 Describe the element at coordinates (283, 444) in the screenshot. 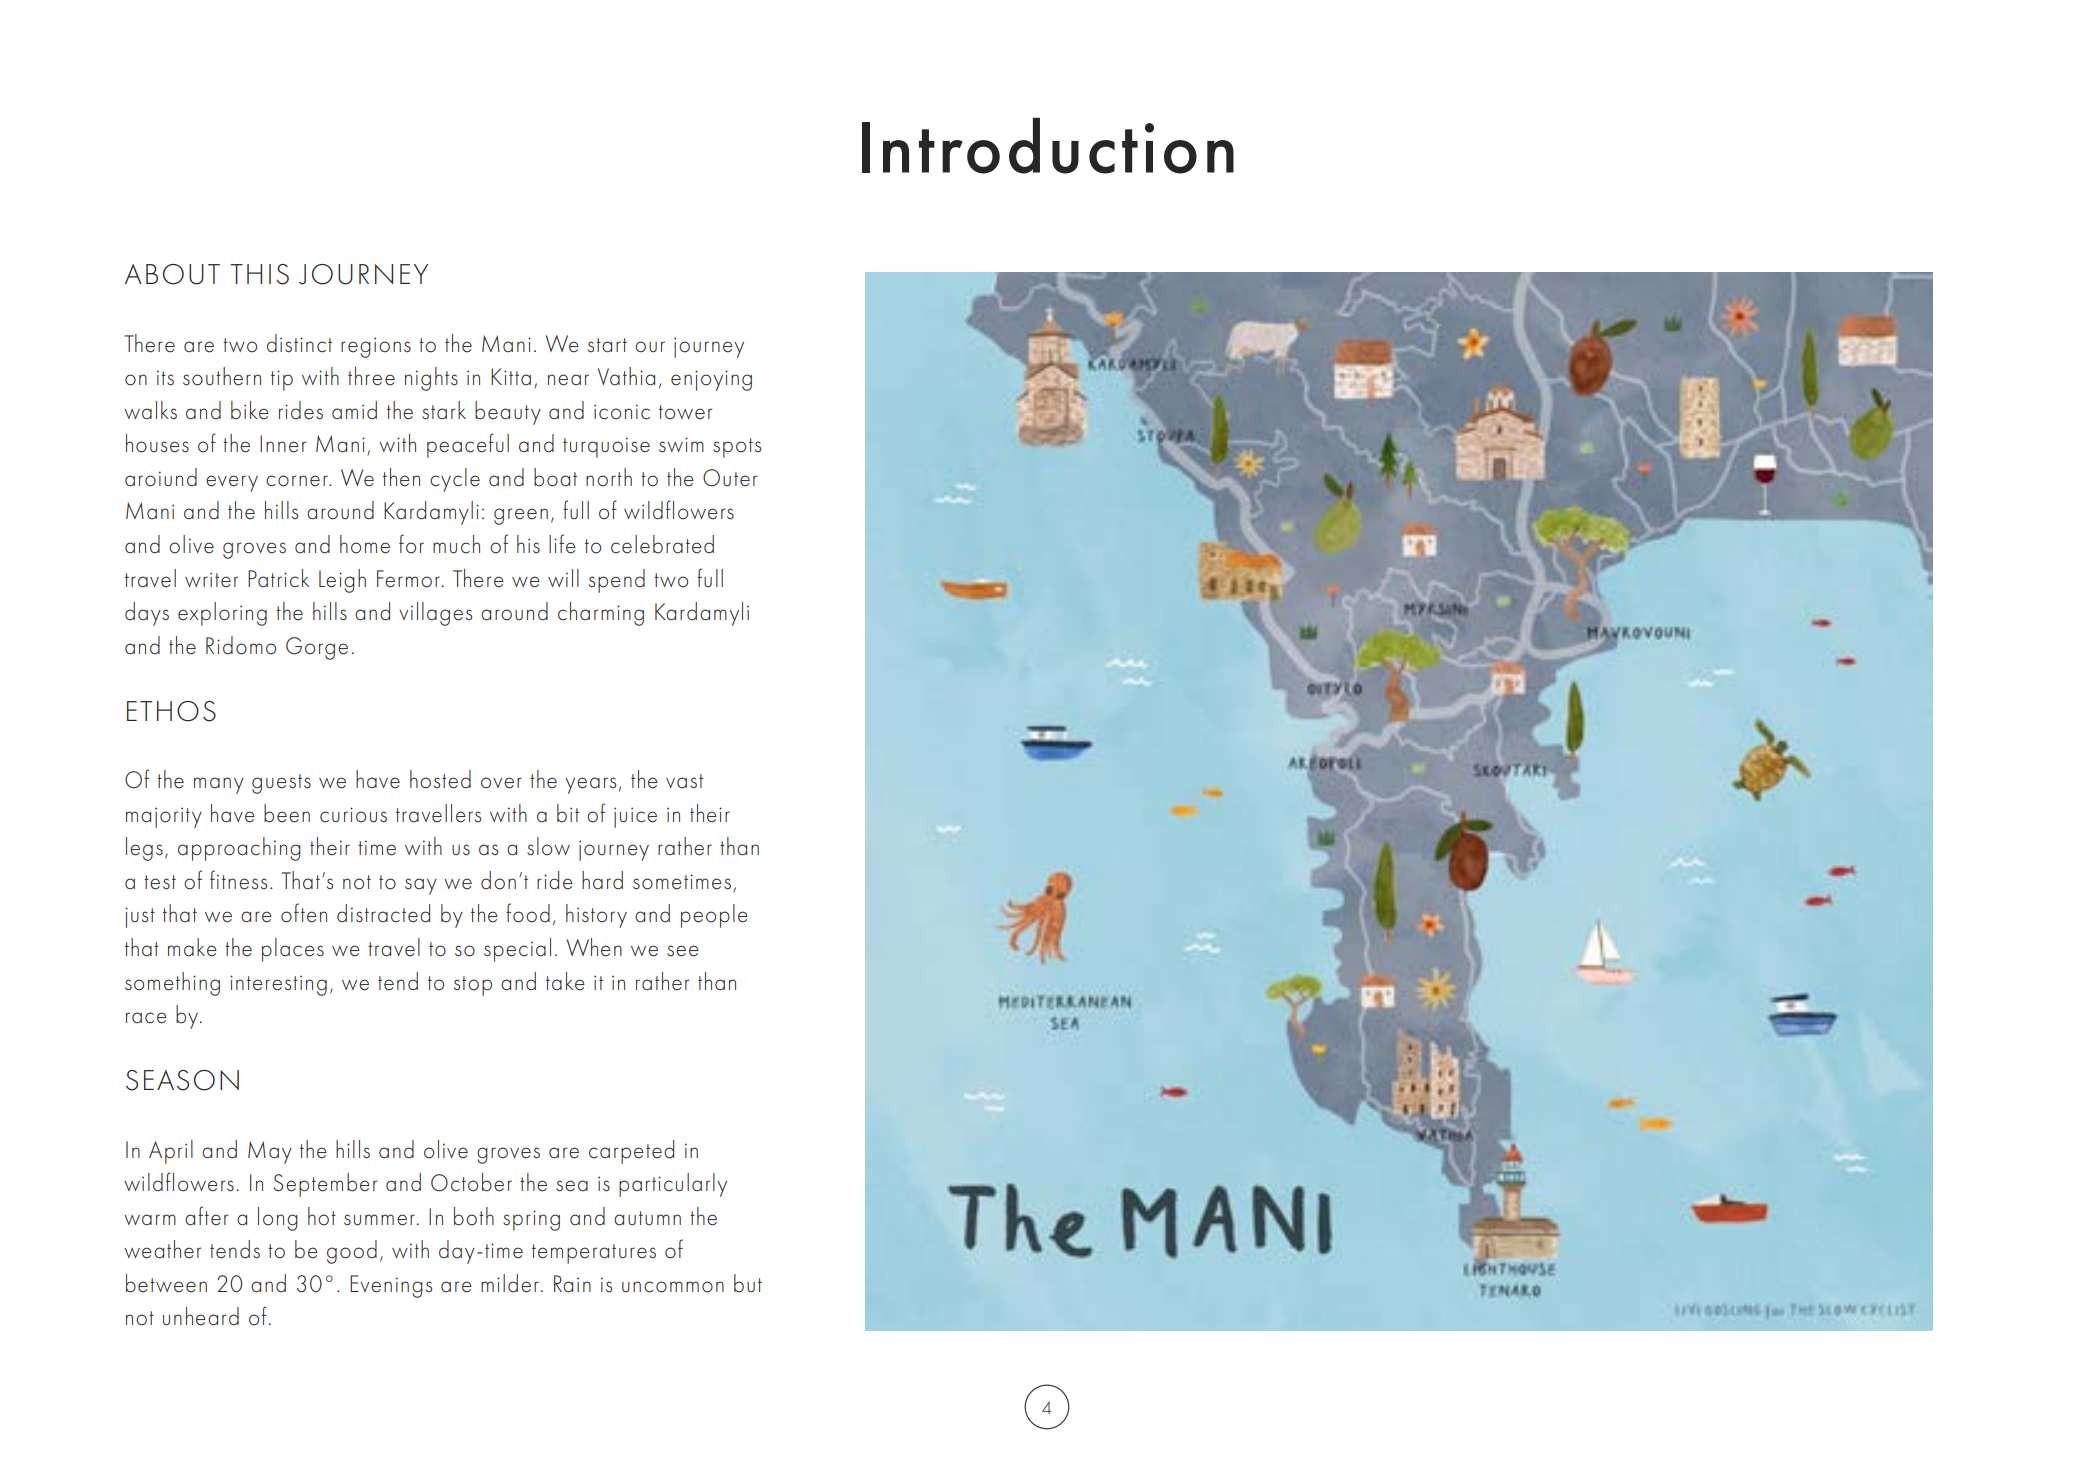

I see `Inner` at that location.
